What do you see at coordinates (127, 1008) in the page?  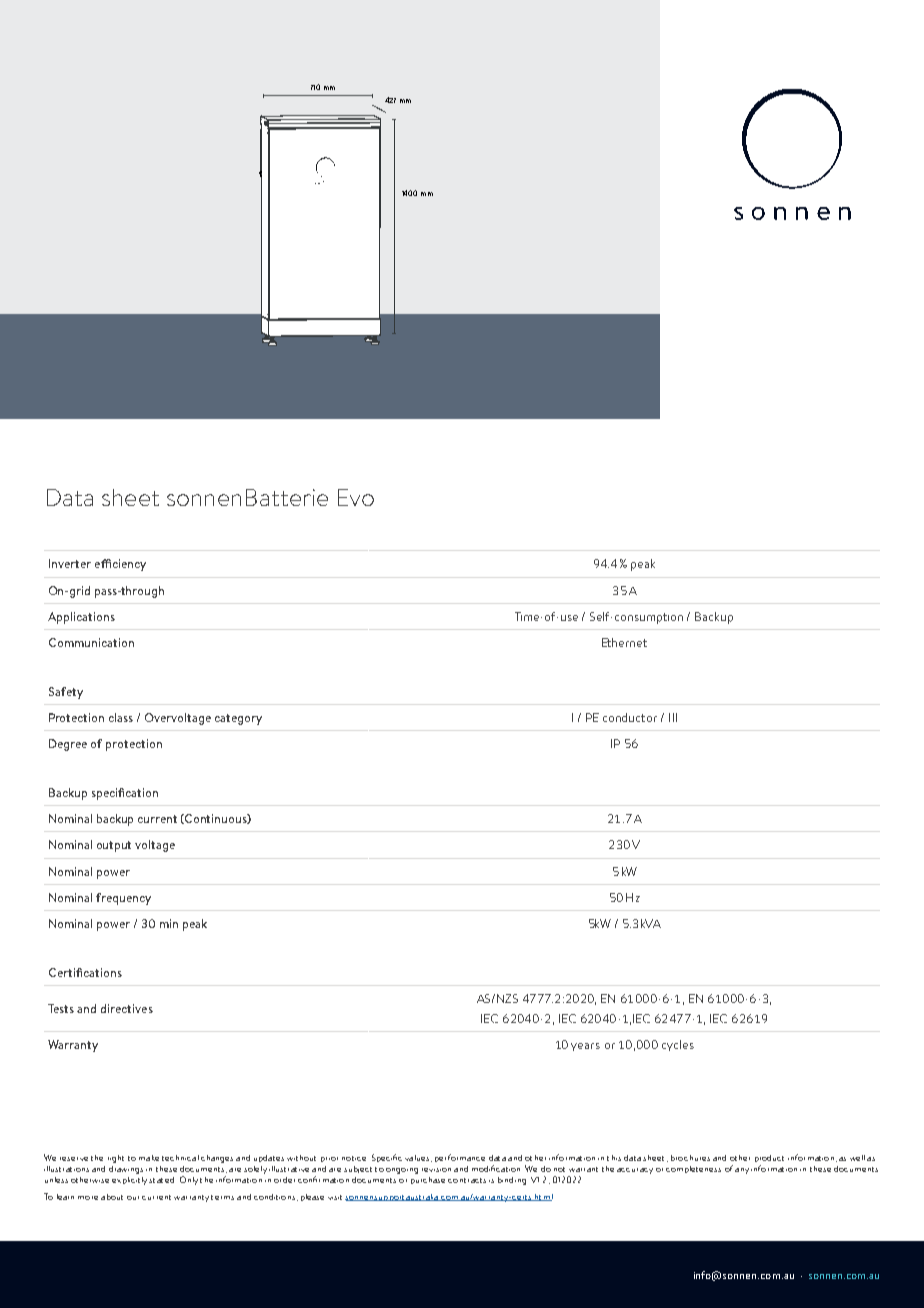 I see `directives` at bounding box center [127, 1008].
